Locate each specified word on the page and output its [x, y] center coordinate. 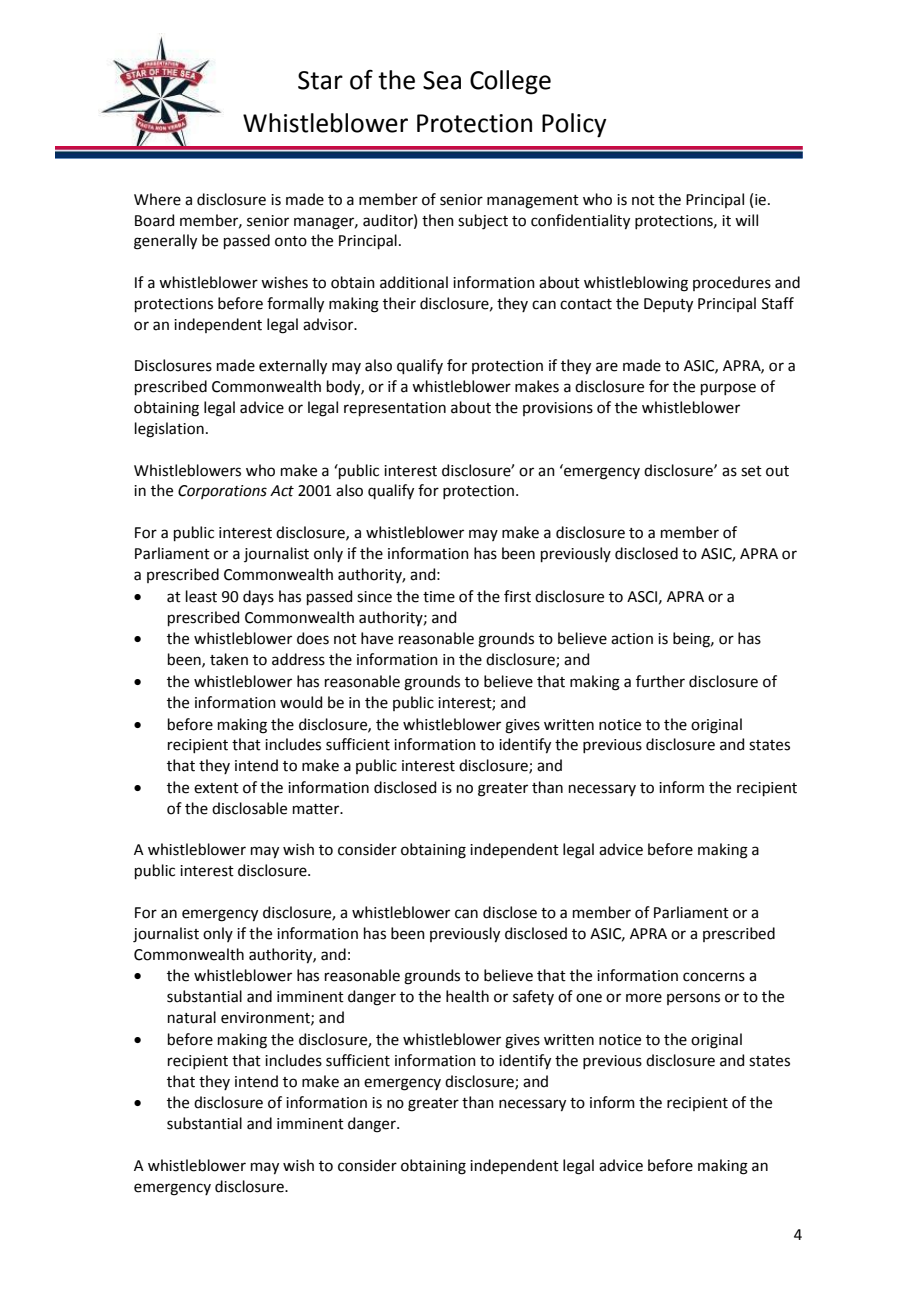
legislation [169, 430]
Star [320, 80]
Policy [574, 125]
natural [192, 1017]
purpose [728, 389]
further [660, 681]
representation [395, 409]
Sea [442, 80]
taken [229, 659]
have [377, 638]
